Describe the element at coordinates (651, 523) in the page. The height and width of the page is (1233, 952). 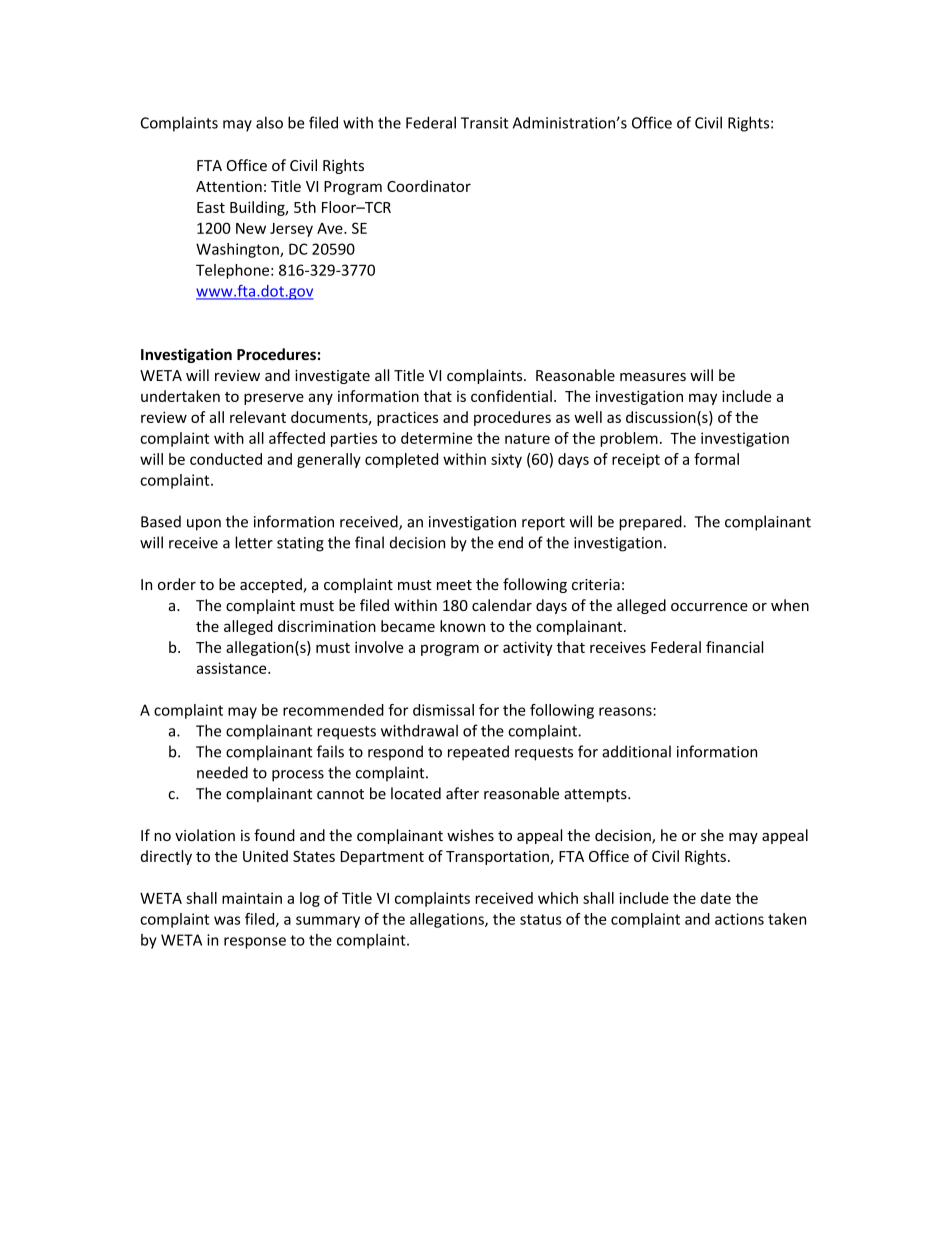
I see `prepared` at that location.
